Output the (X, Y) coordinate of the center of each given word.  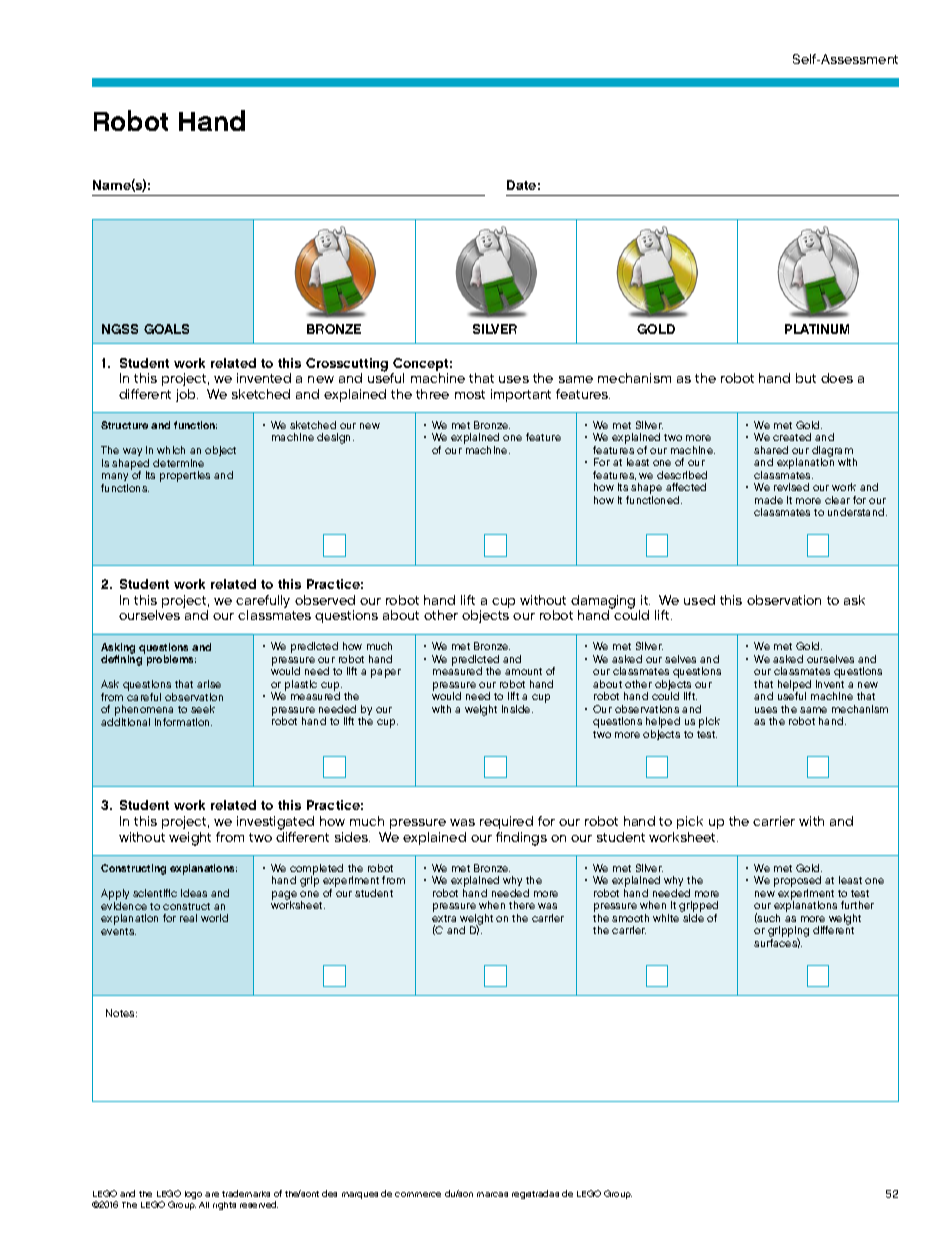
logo (193, 1195)
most (470, 394)
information (183, 722)
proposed (797, 883)
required (506, 822)
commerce (418, 1194)
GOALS (166, 329)
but (806, 378)
